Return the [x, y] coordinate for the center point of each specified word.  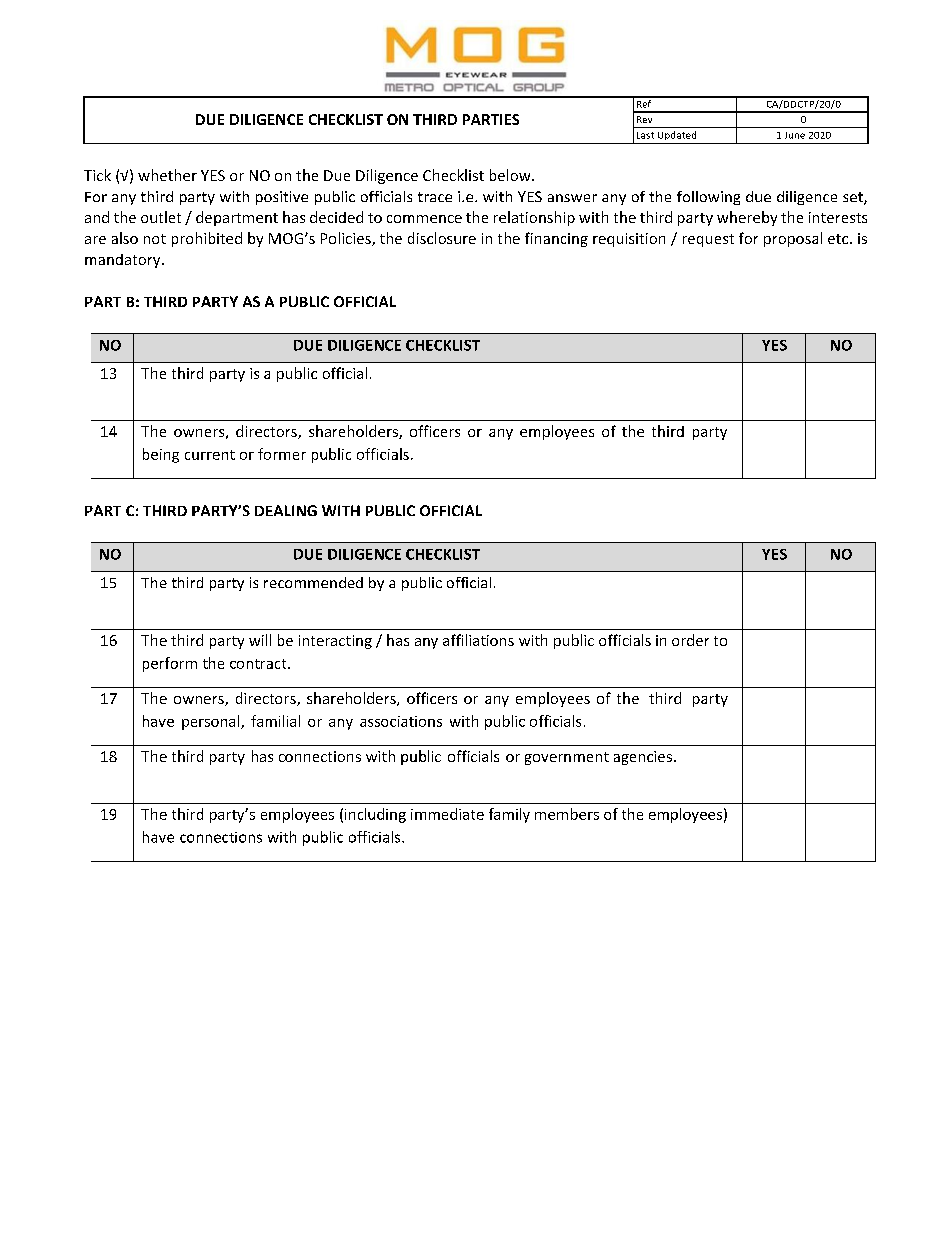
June [795, 135]
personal [212, 722]
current [210, 455]
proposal [793, 239]
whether [167, 175]
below [511, 175]
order [690, 640]
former [282, 454]
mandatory [124, 261]
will [260, 640]
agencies [643, 758]
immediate [447, 814]
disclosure [442, 238]
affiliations [478, 640]
